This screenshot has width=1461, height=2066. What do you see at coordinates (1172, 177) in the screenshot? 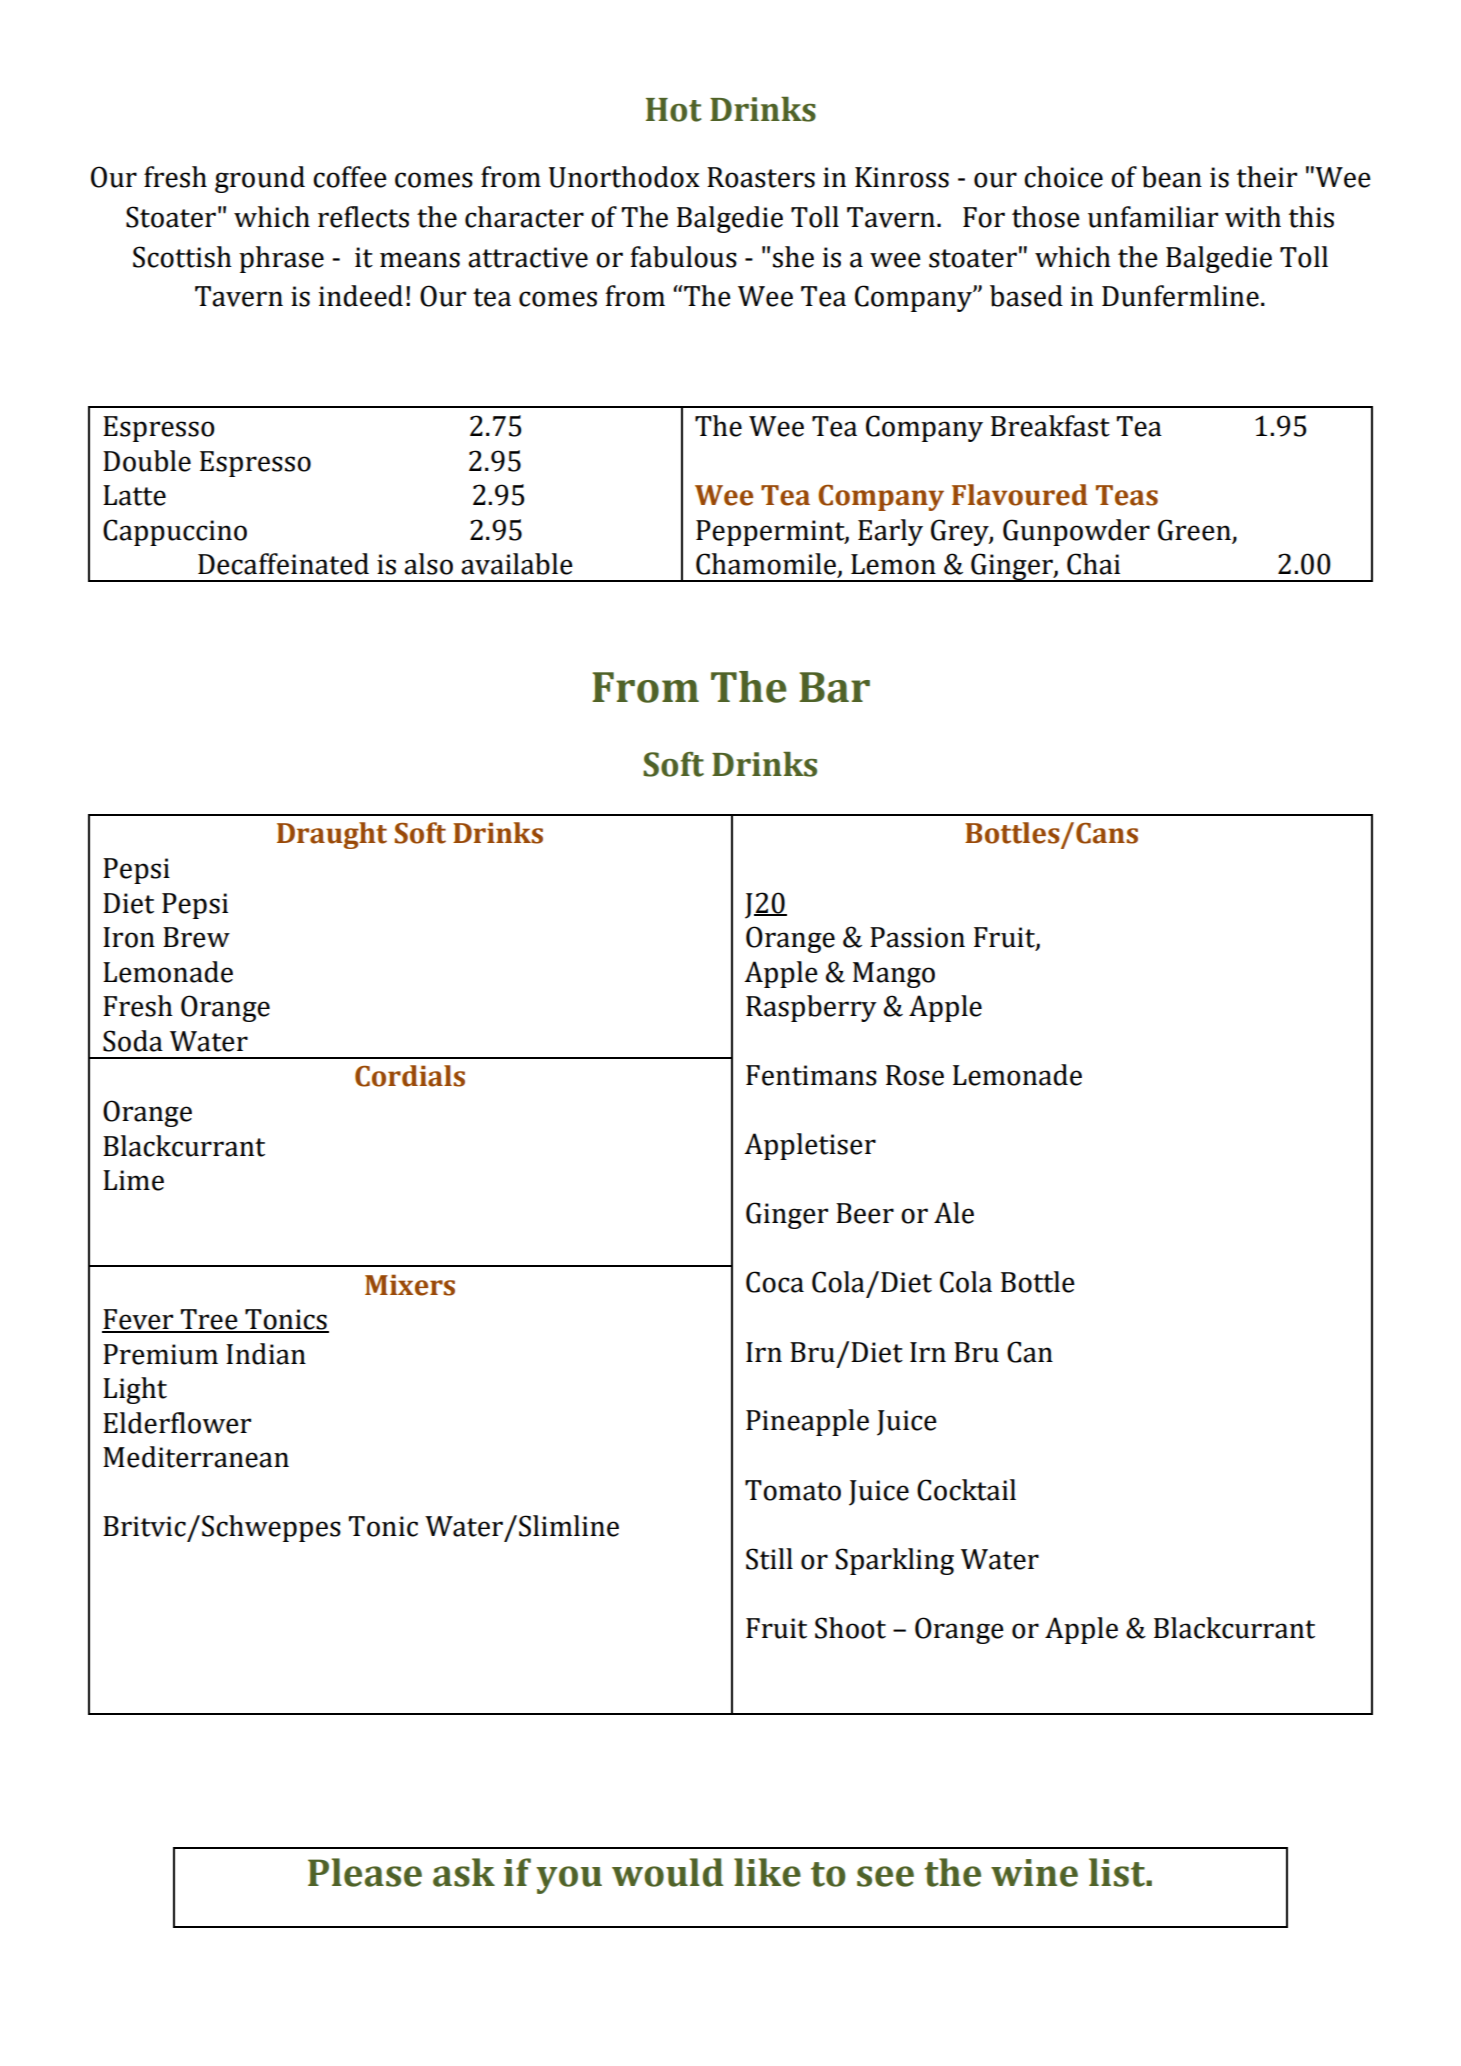
I see `bean` at bounding box center [1172, 177].
